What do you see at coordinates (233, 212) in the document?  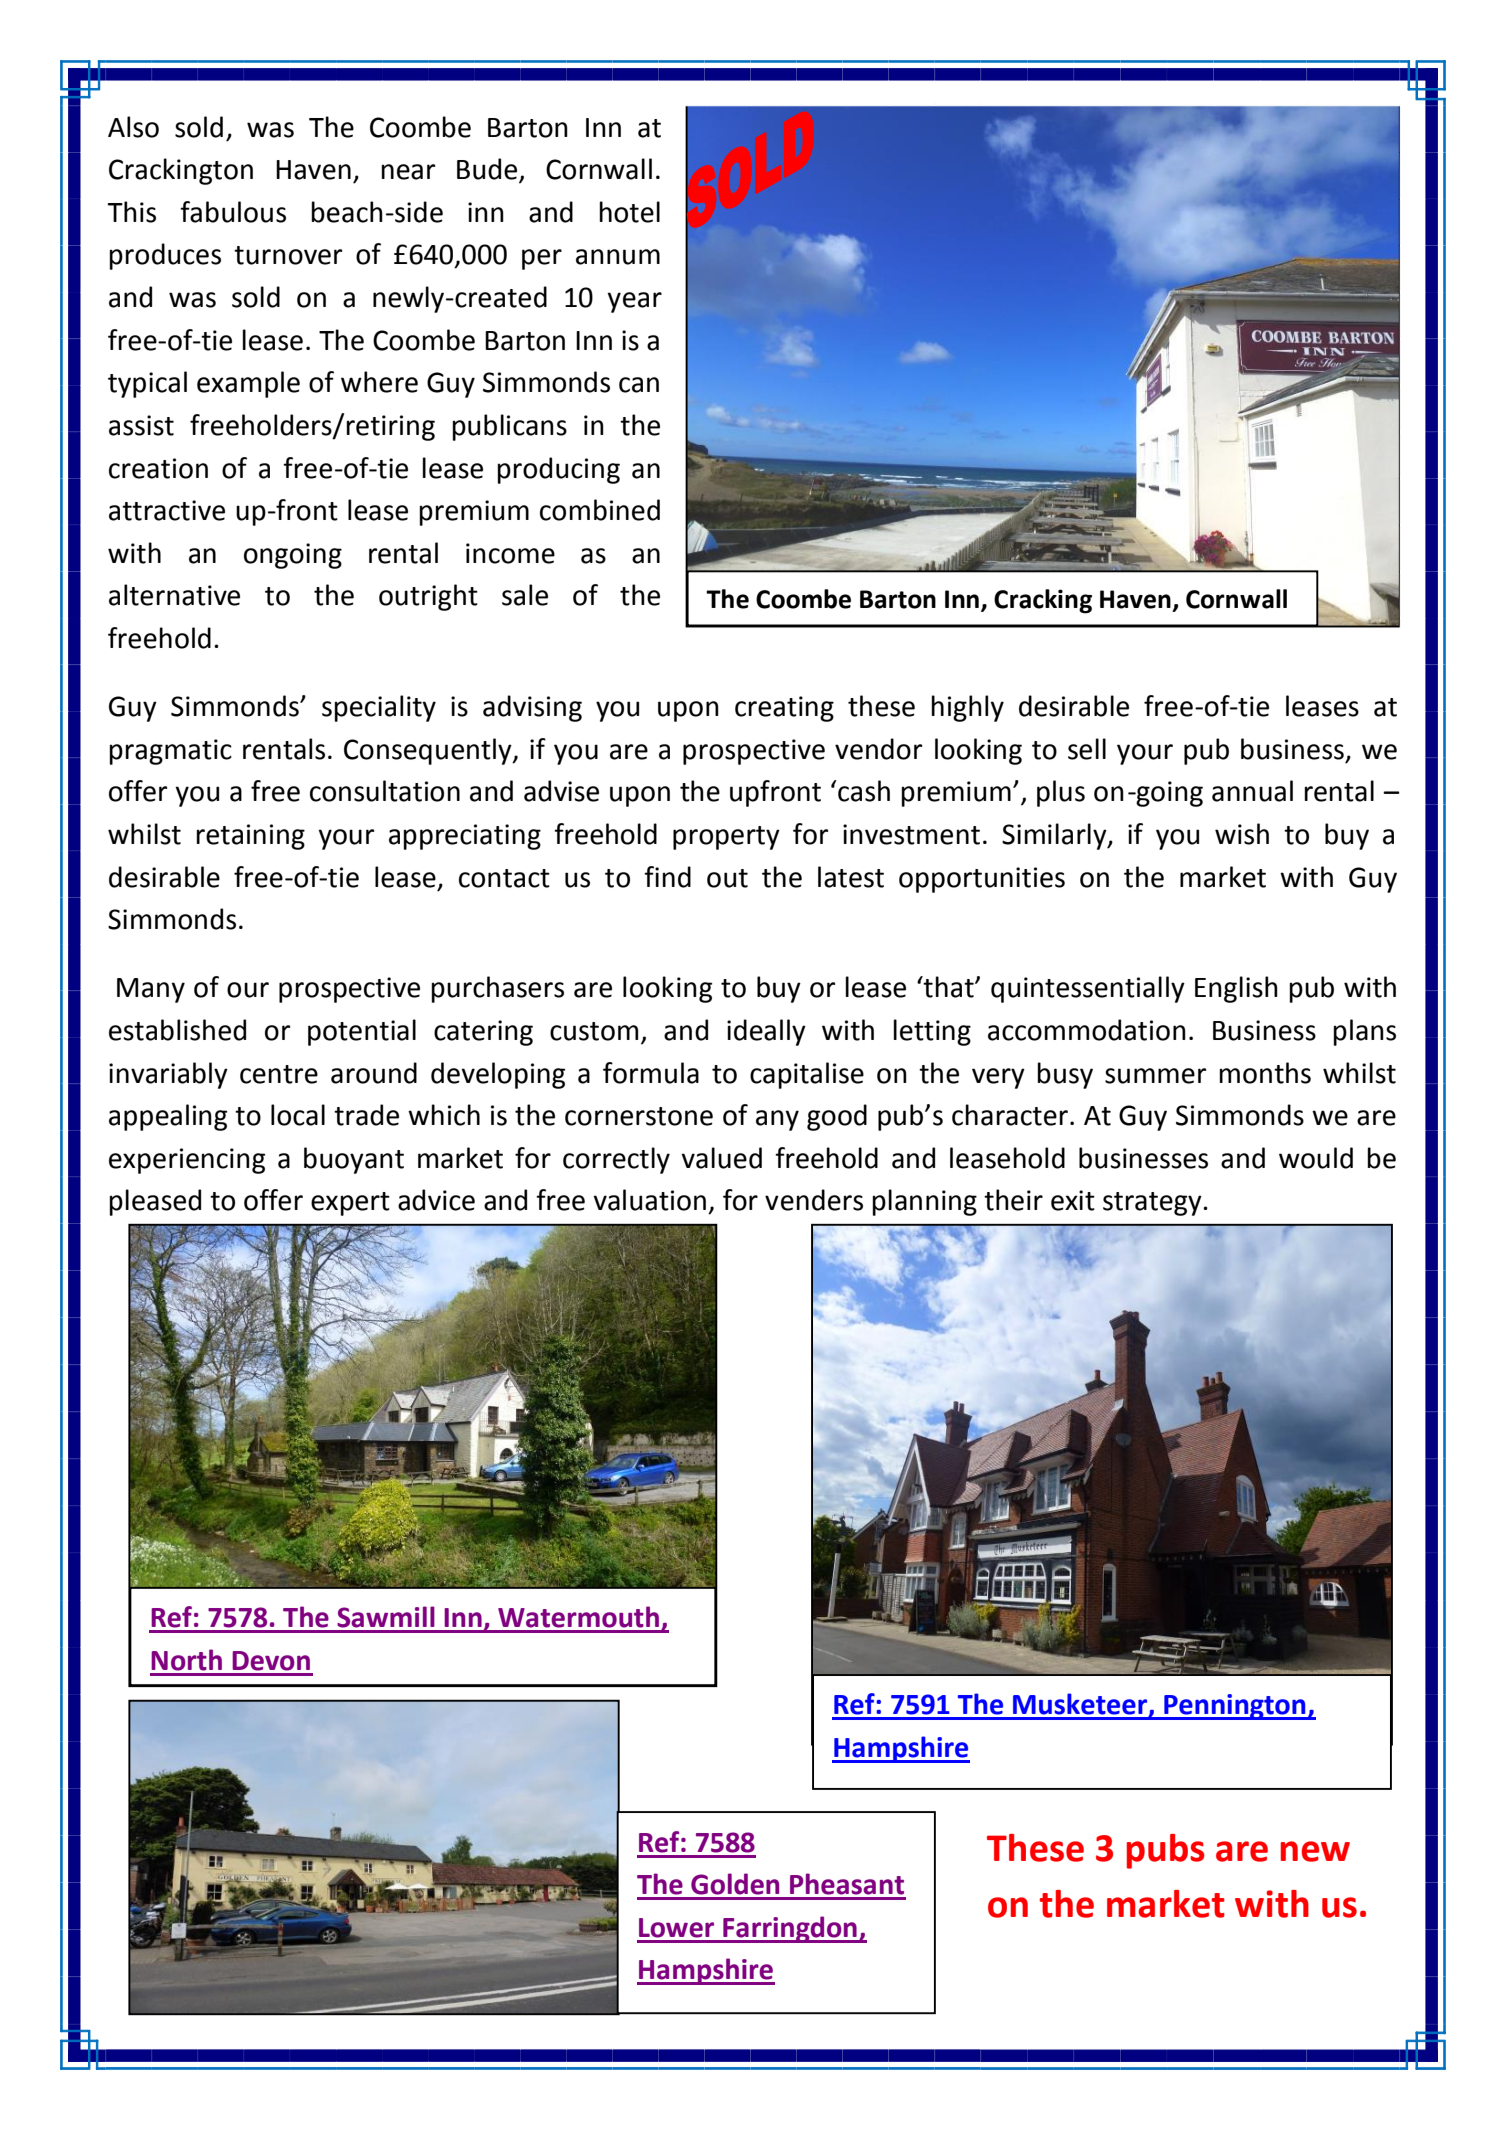 I see `fabulous` at bounding box center [233, 212].
